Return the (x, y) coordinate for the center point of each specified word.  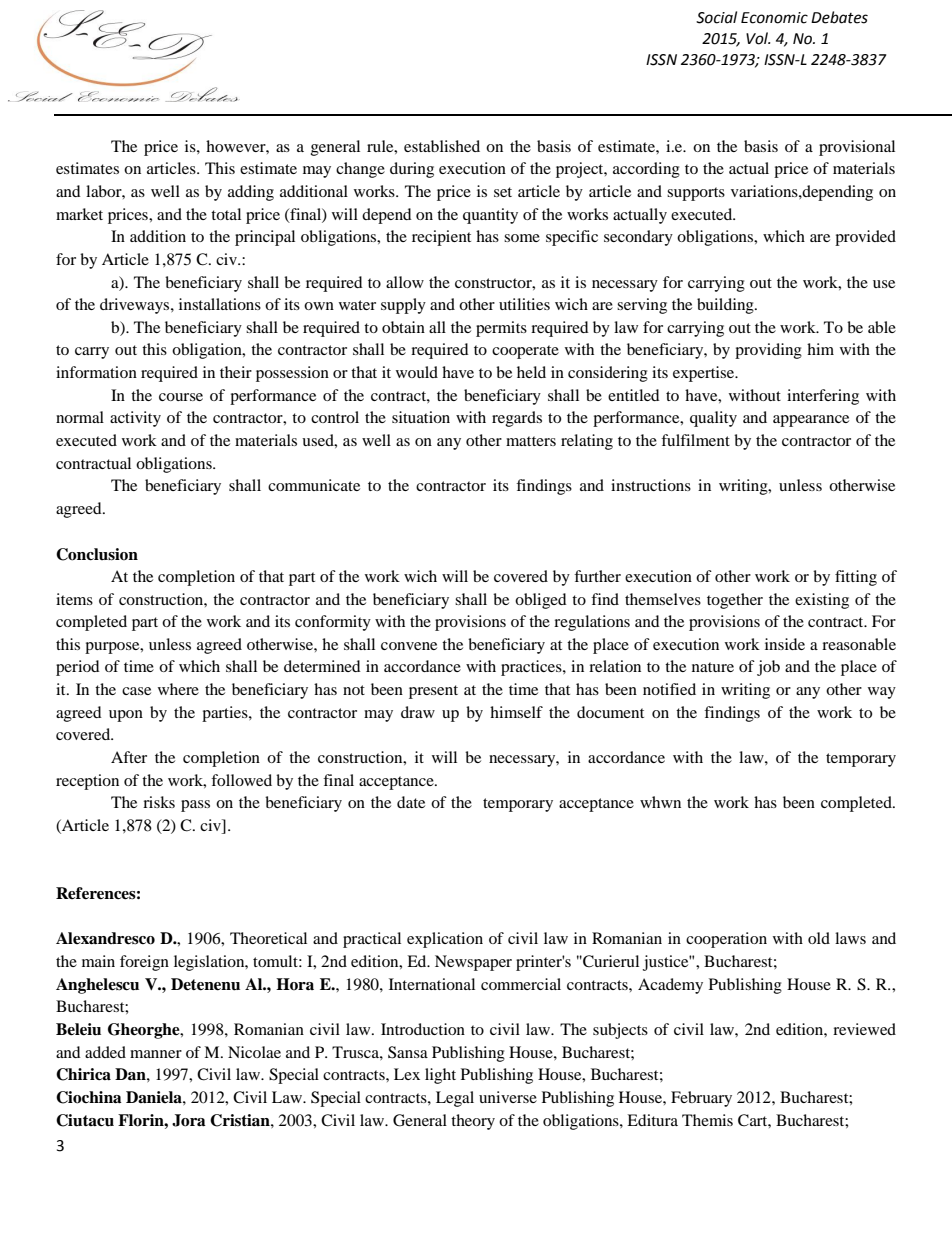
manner (156, 1054)
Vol (758, 38)
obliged (541, 601)
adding (251, 193)
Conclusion (97, 554)
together (735, 601)
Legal (455, 1099)
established (442, 146)
